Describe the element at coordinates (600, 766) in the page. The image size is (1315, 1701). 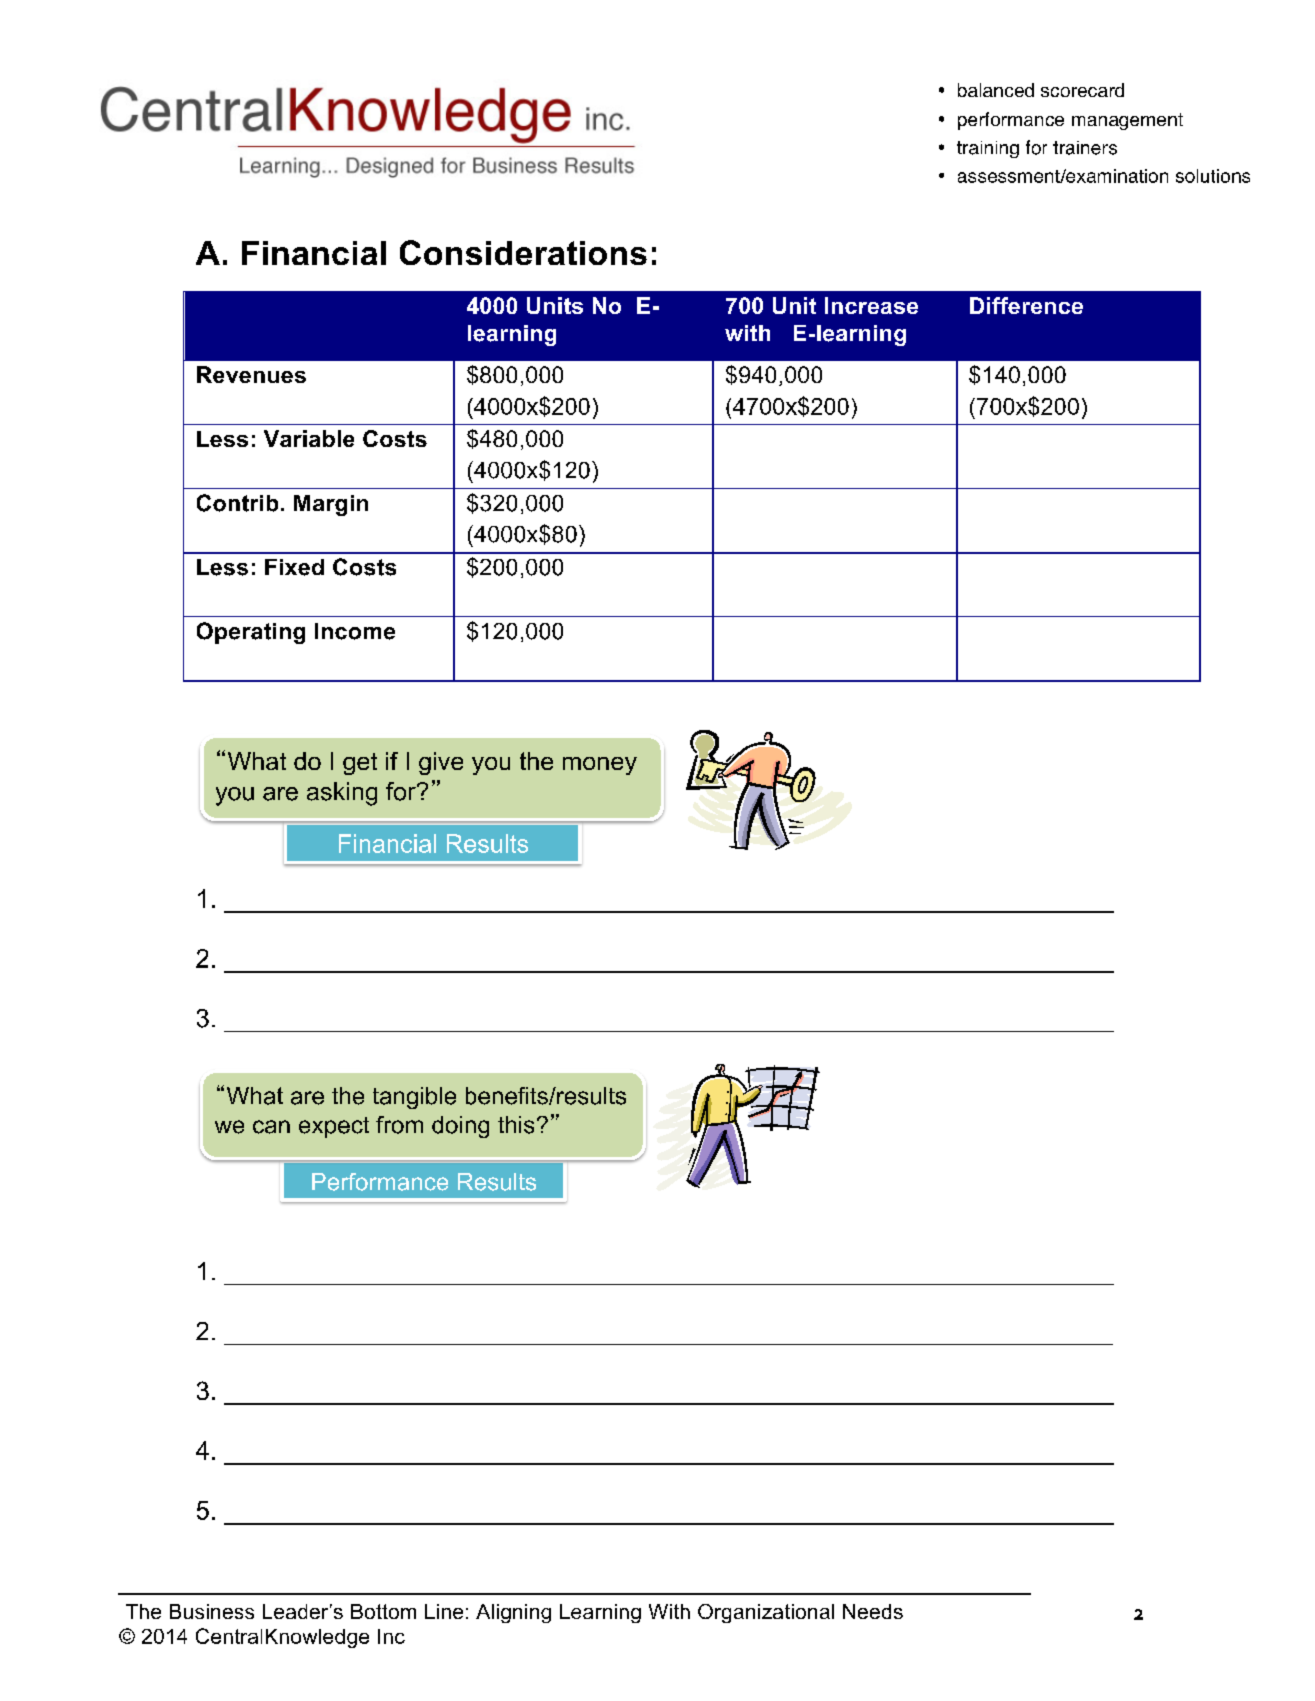
I see `money` at that location.
